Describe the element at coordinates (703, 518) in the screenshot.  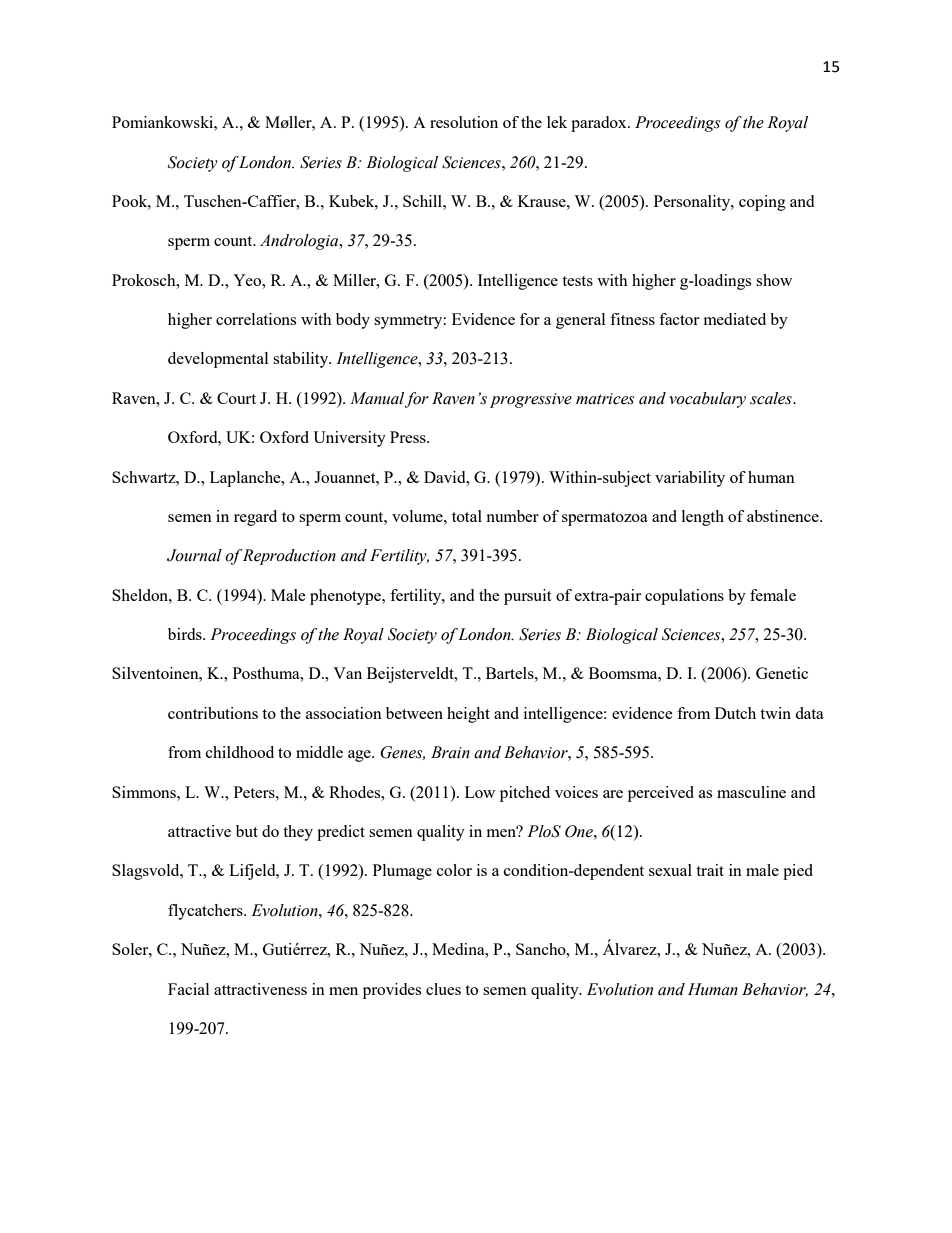
I see `length` at that location.
